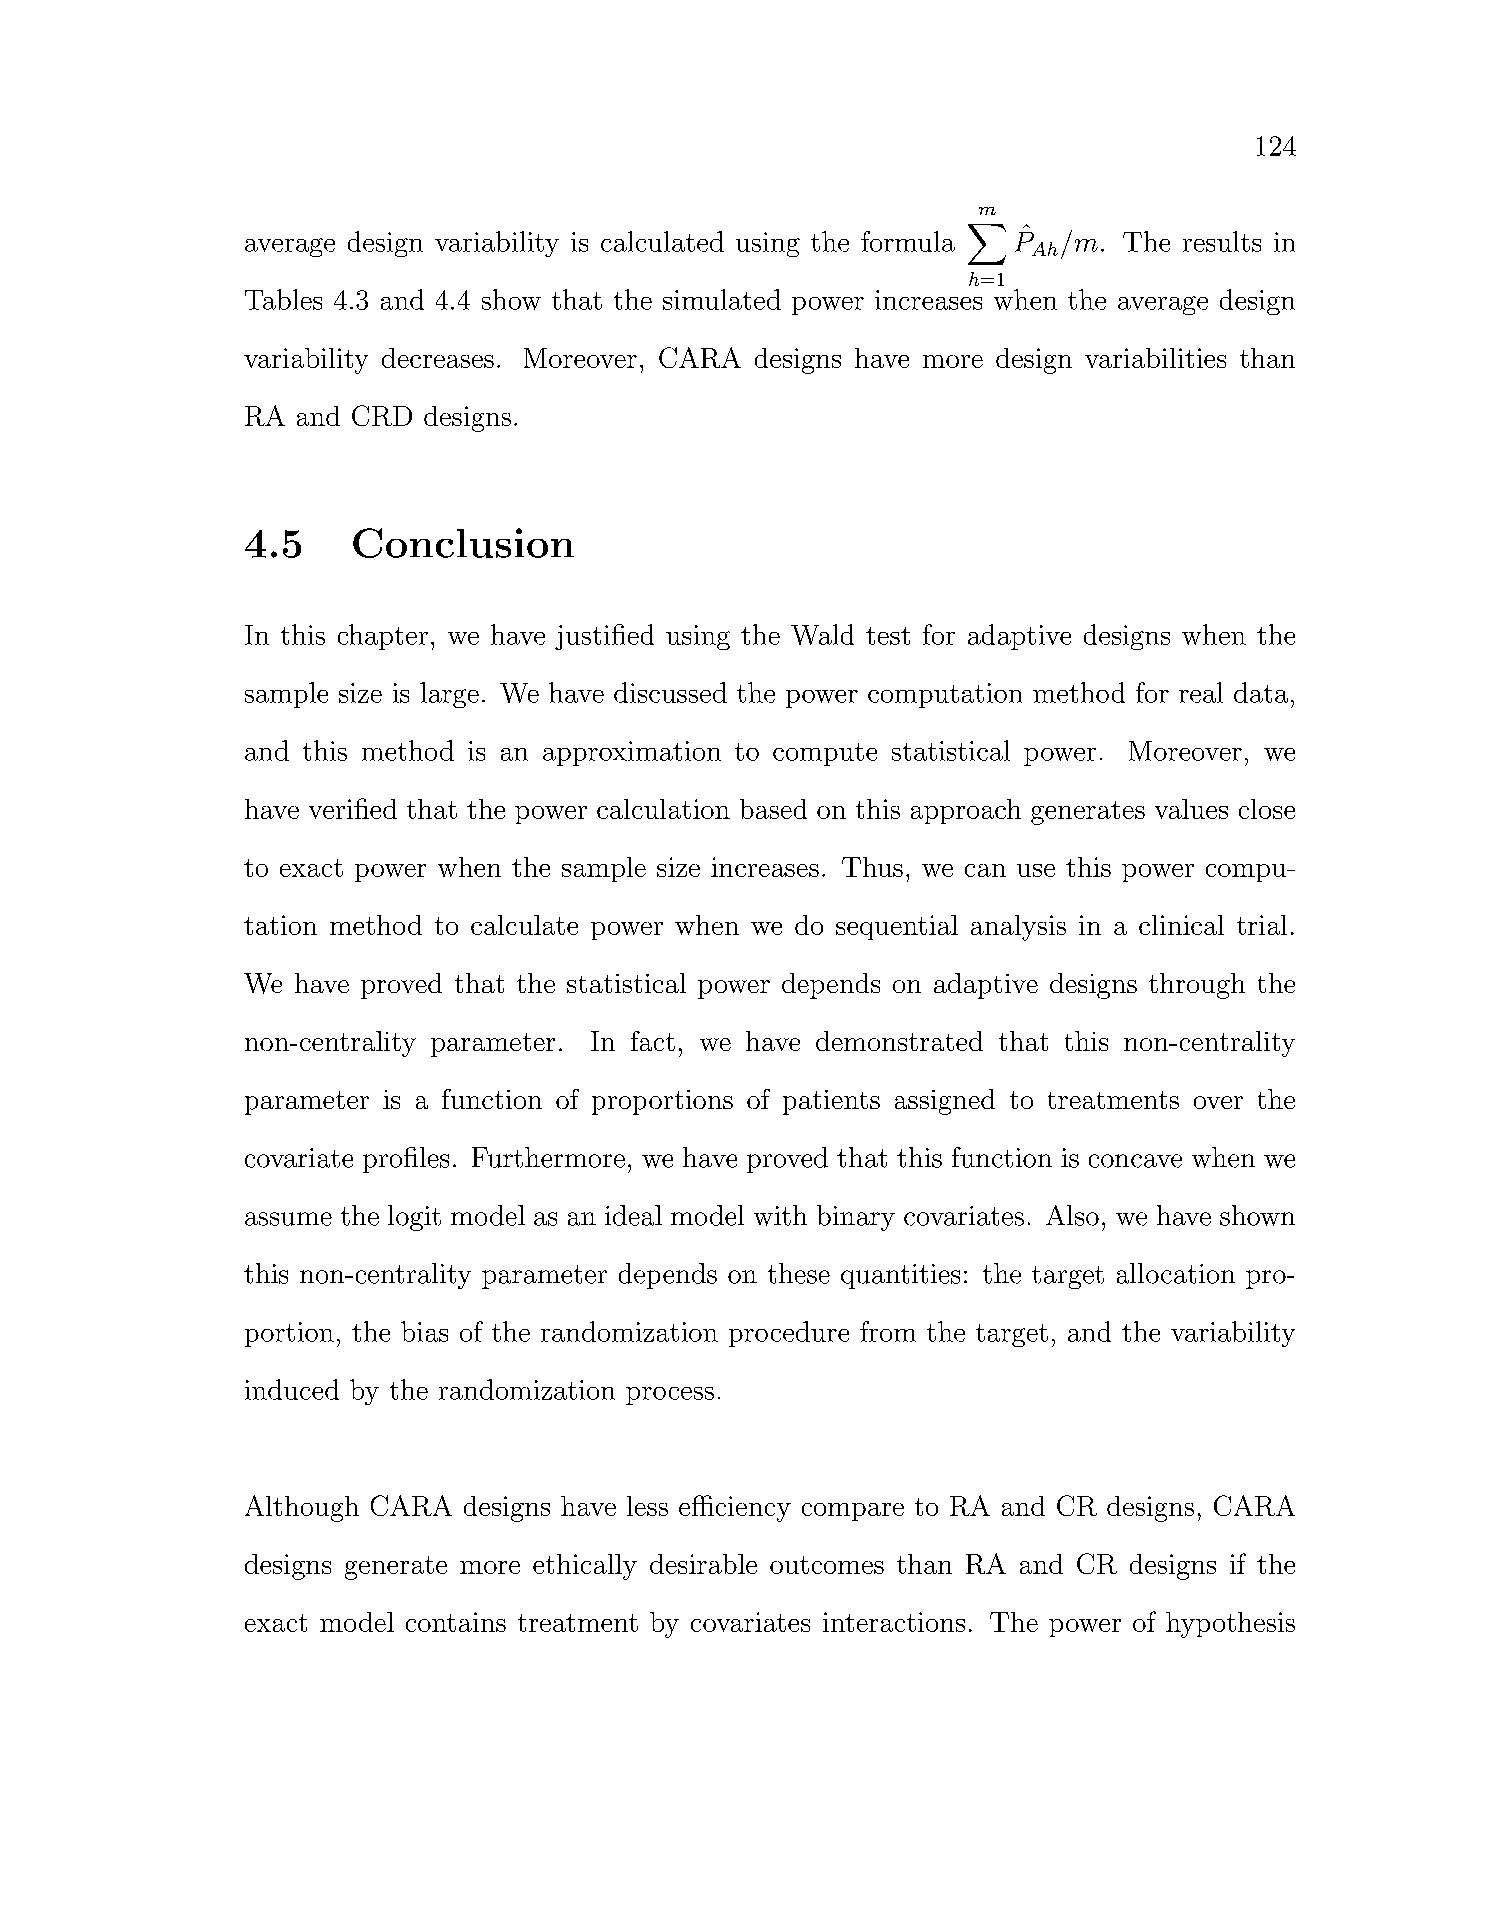 The width and height of the page is (1486, 1924). What do you see at coordinates (897, 927) in the page?
I see `sequential` at bounding box center [897, 927].
